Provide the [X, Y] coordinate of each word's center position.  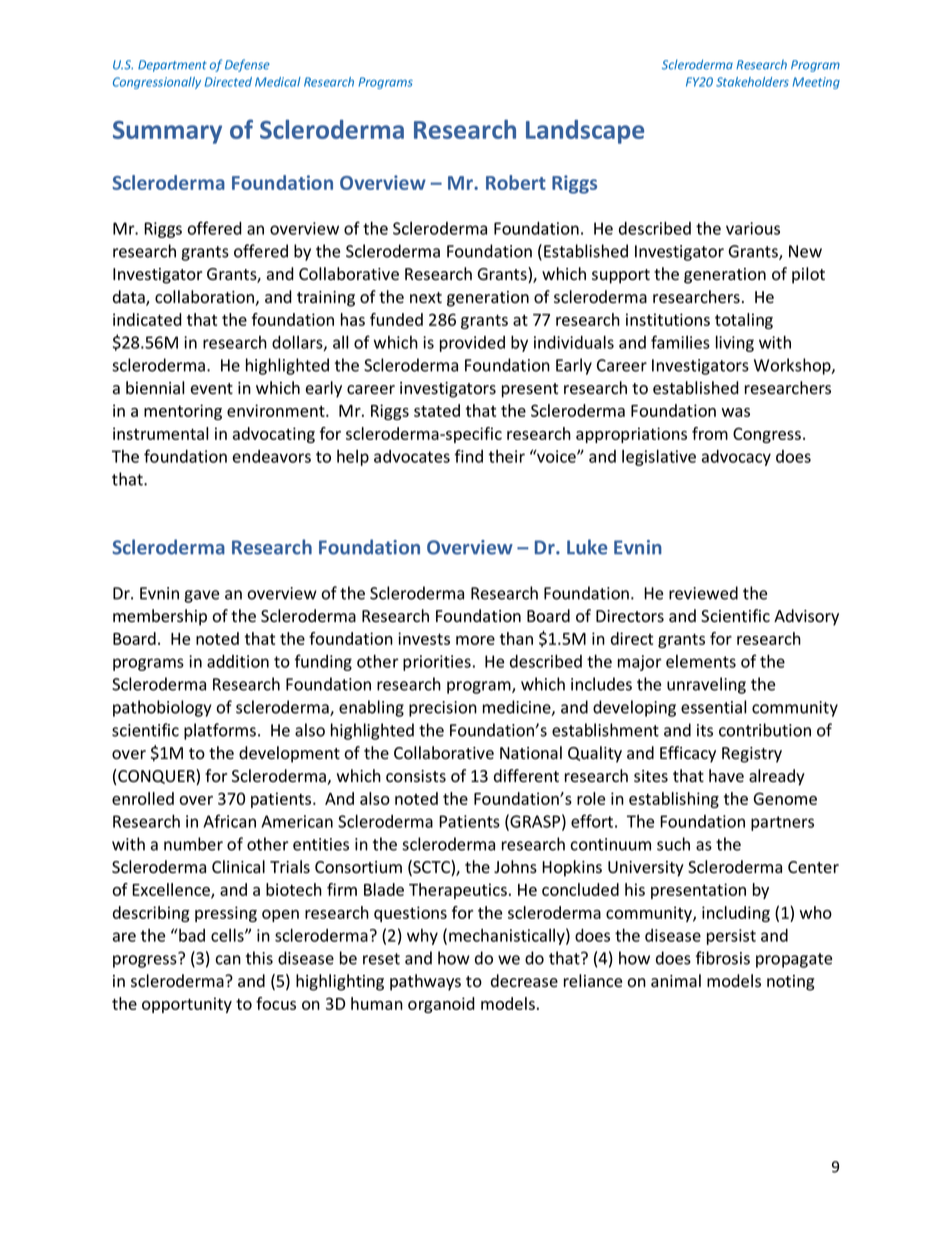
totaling [744, 321]
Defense [247, 65]
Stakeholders [752, 82]
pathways [425, 982]
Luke [587, 547]
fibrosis [723, 958]
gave [201, 596]
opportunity [187, 1005]
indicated [147, 319]
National [531, 753]
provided [472, 344]
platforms [220, 731]
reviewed [703, 593]
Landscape [585, 132]
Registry [752, 755]
